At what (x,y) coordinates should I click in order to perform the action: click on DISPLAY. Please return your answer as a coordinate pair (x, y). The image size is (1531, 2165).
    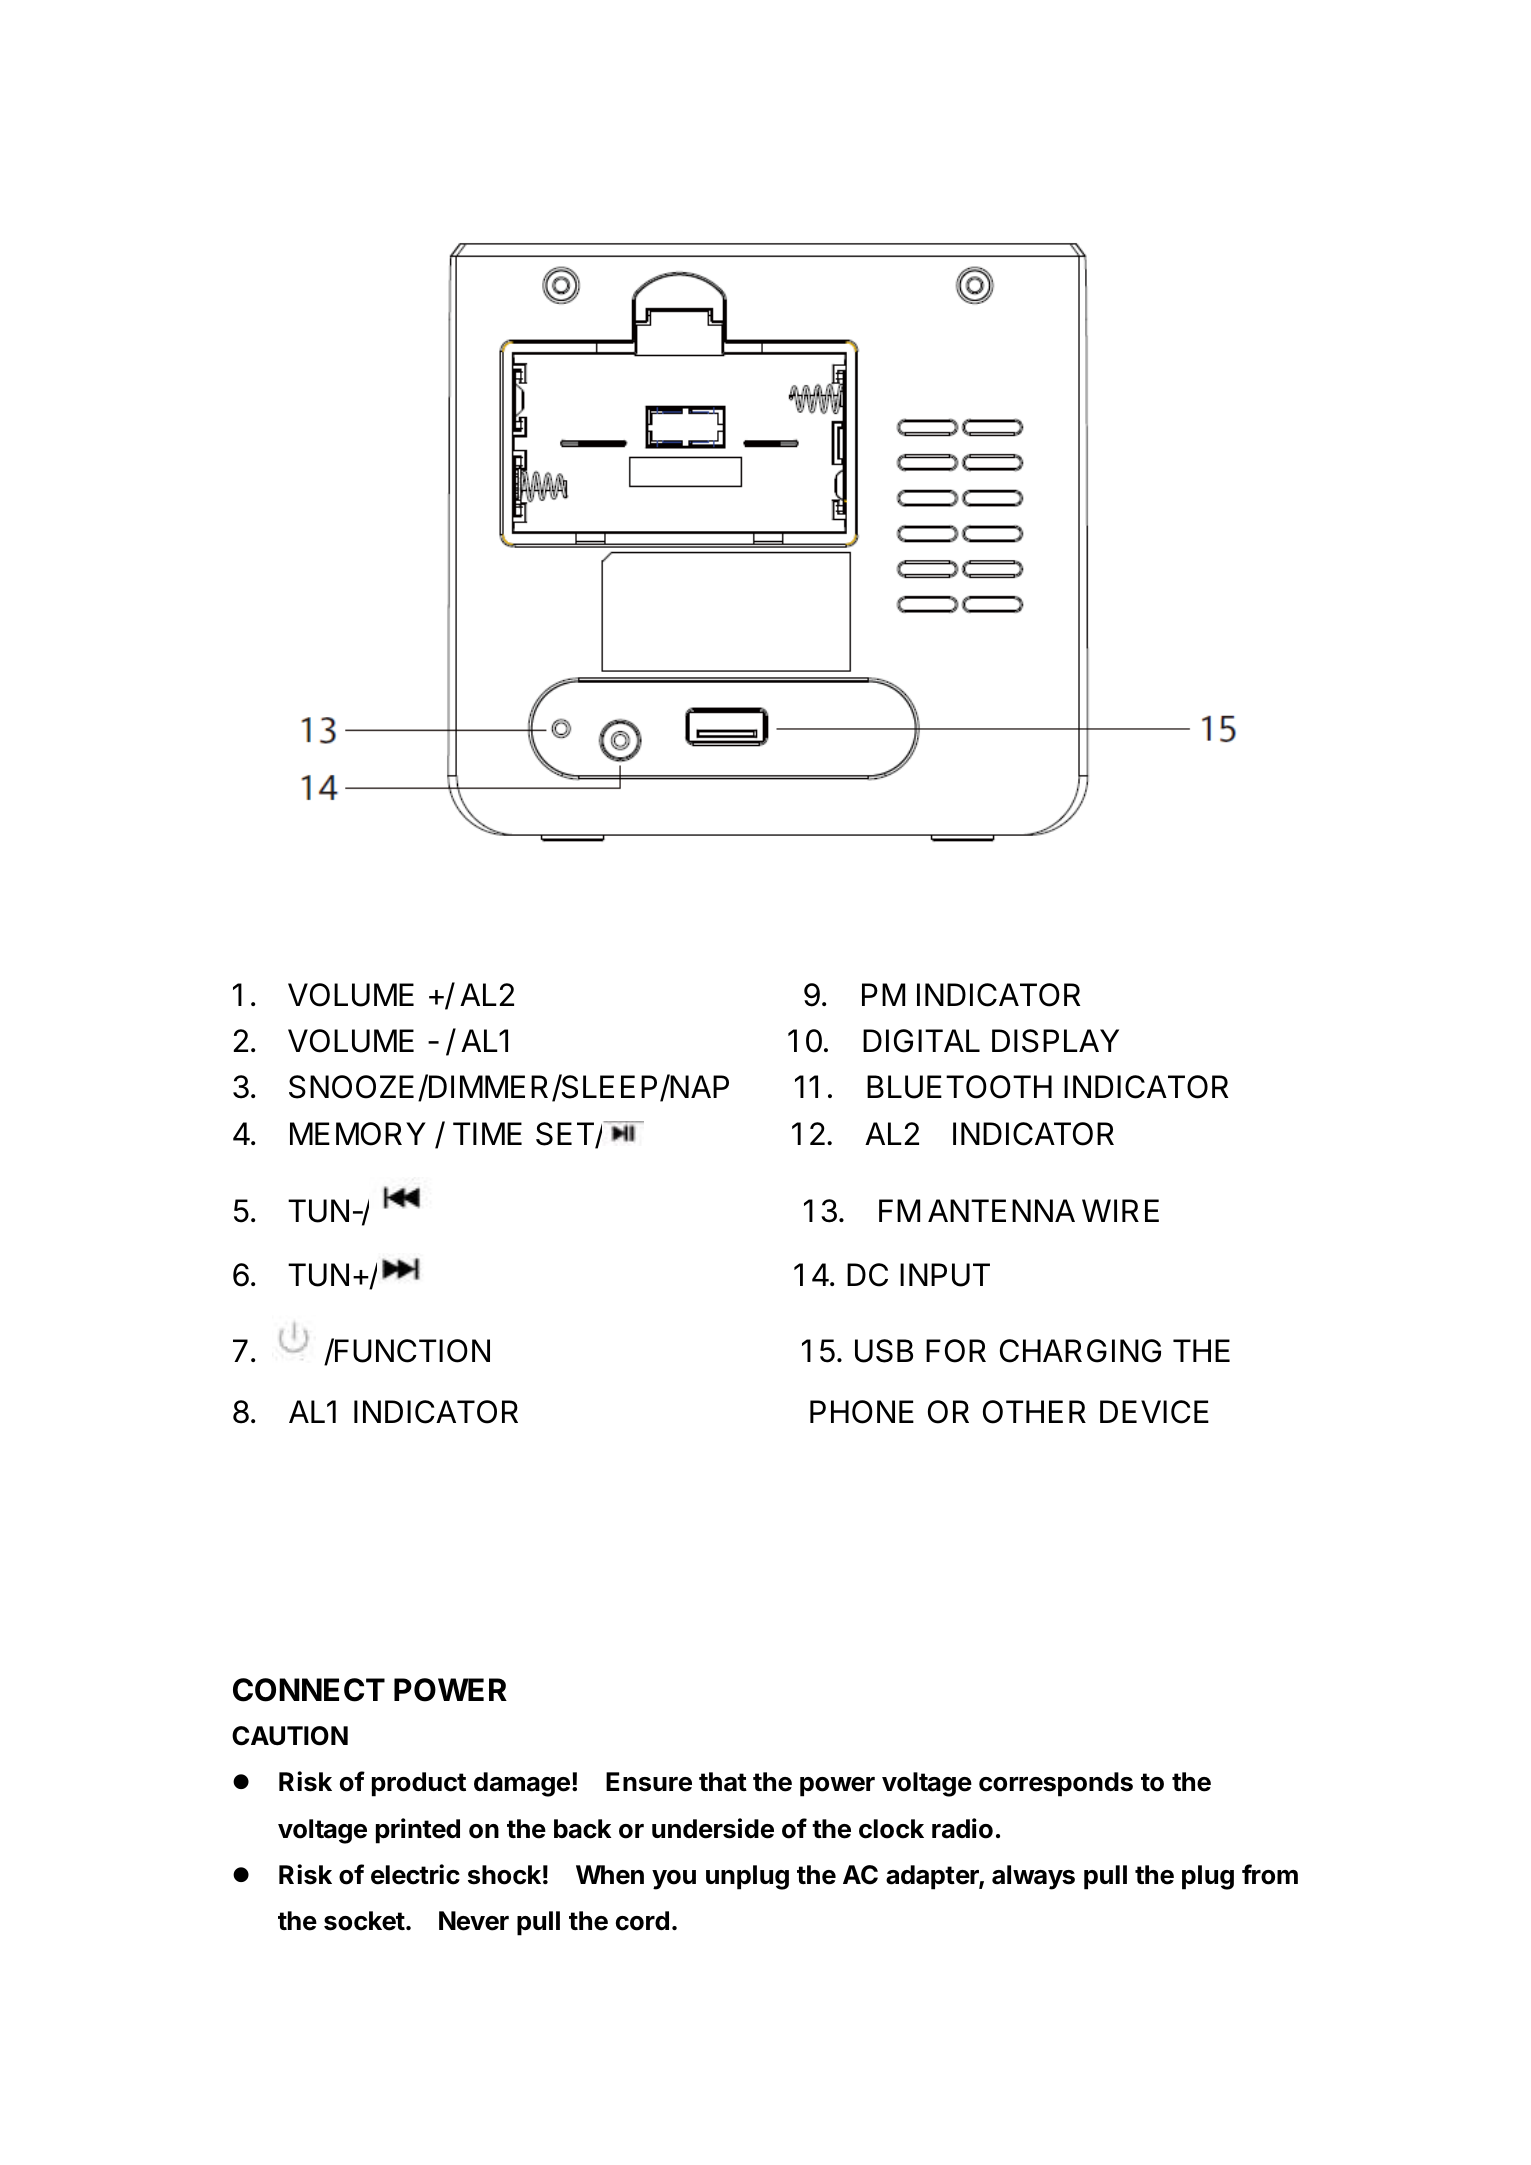
    Looking at the image, I should click on (1055, 1041).
